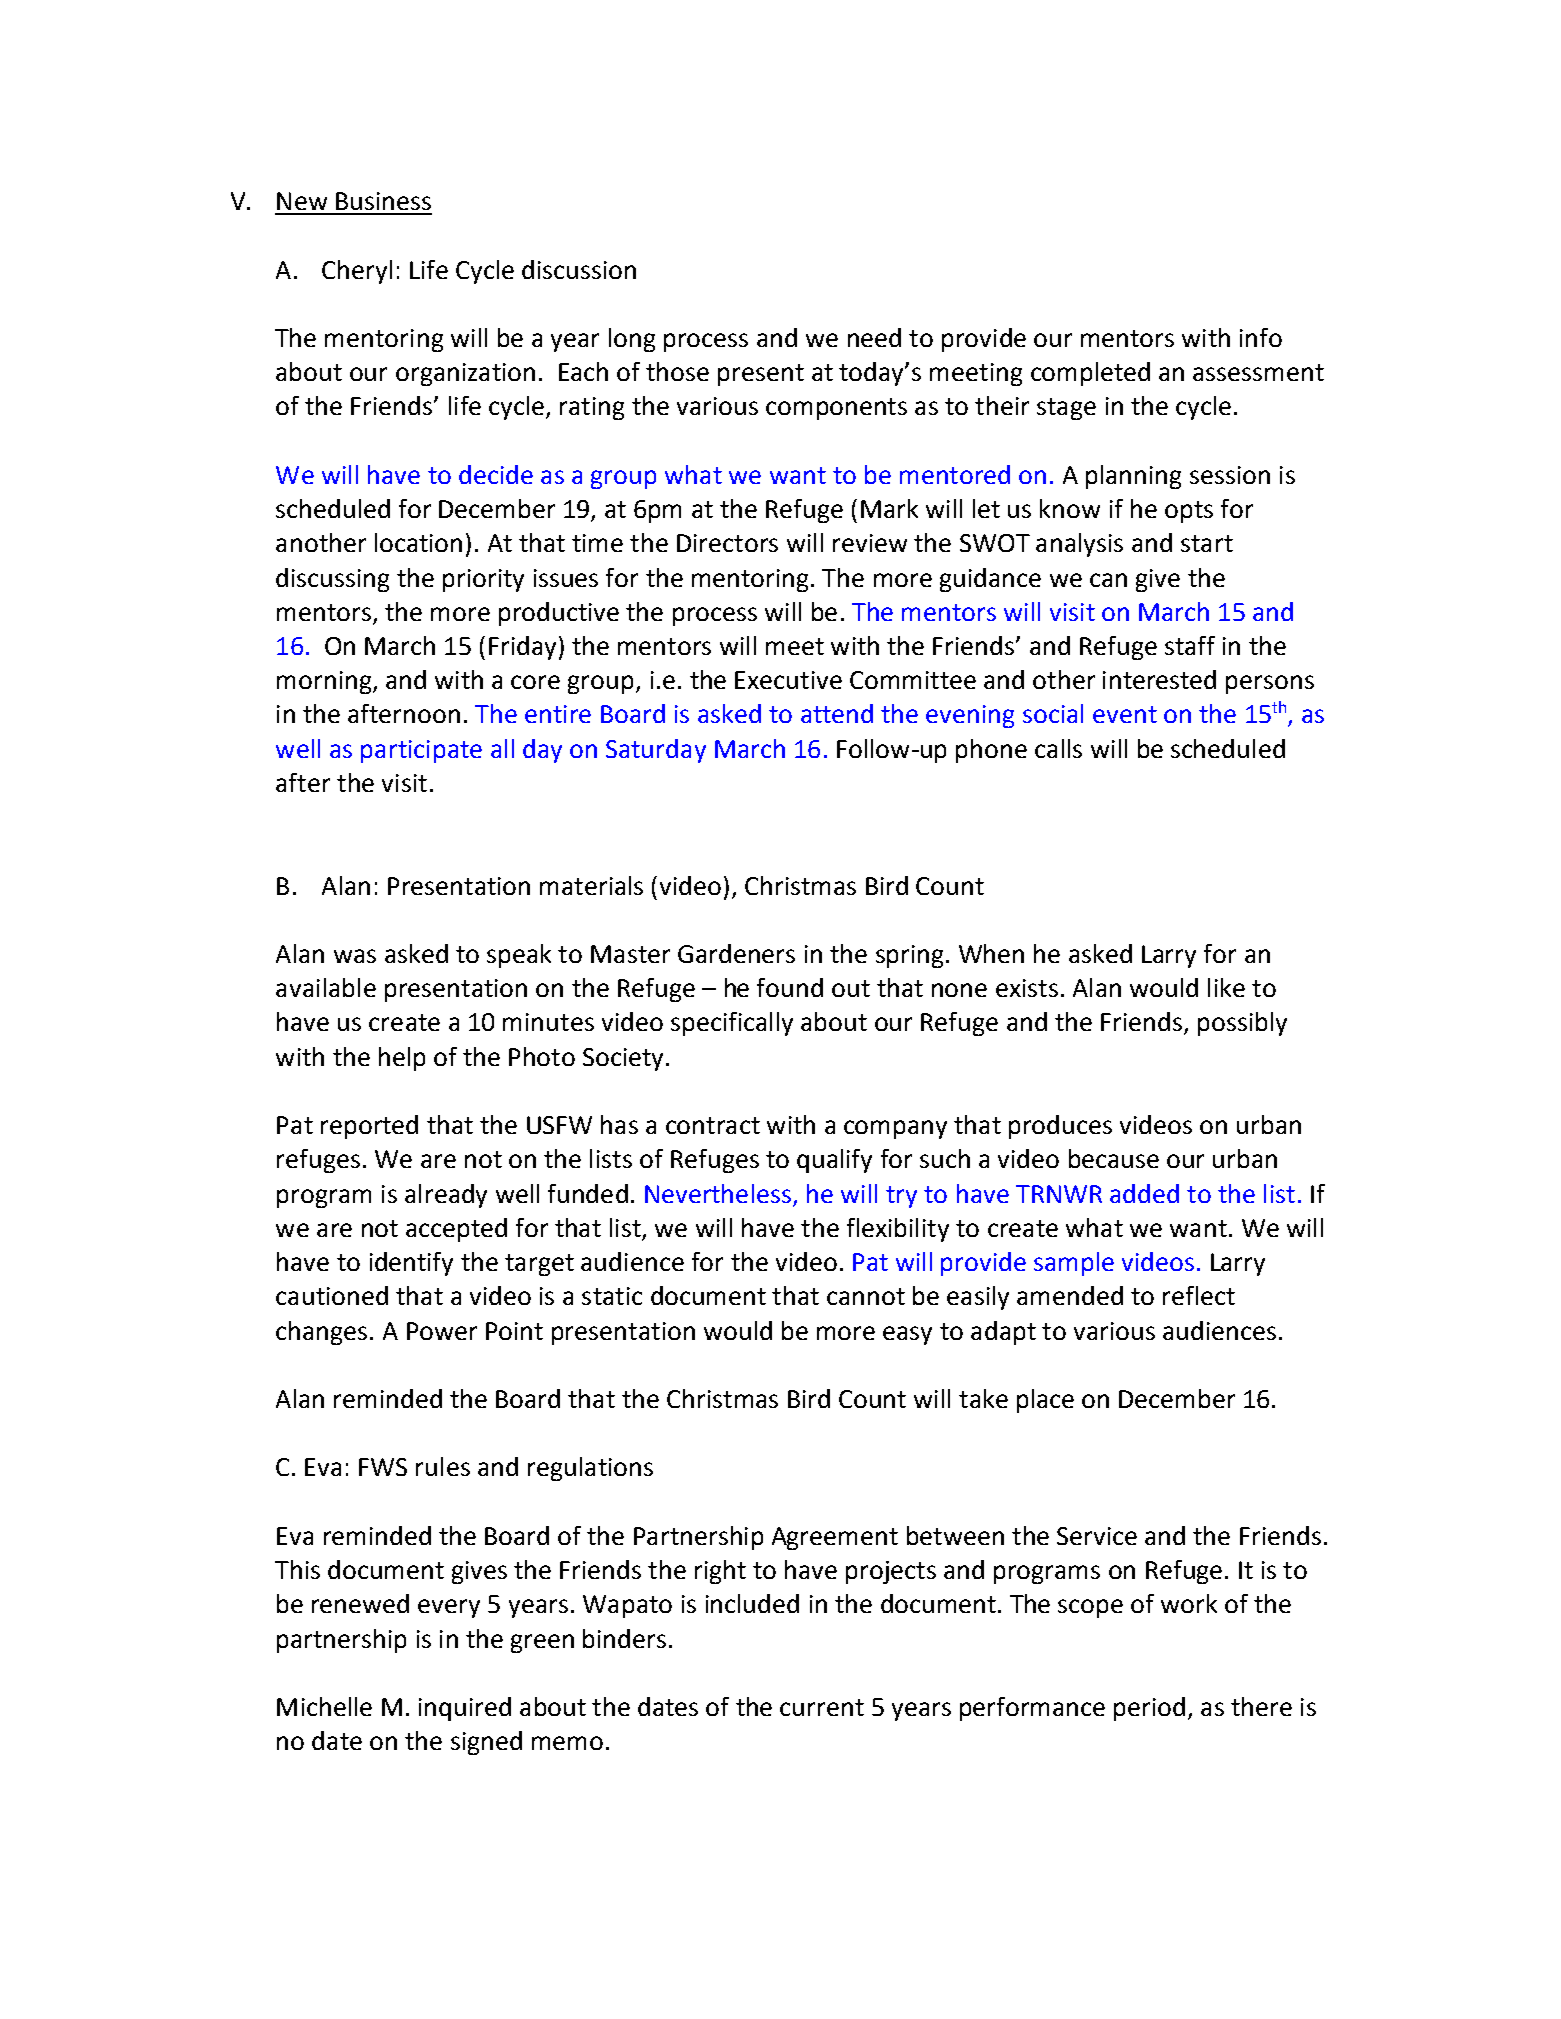 The height and width of the screenshot is (2019, 1561). Describe the element at coordinates (325, 682) in the screenshot. I see `morning` at that location.
